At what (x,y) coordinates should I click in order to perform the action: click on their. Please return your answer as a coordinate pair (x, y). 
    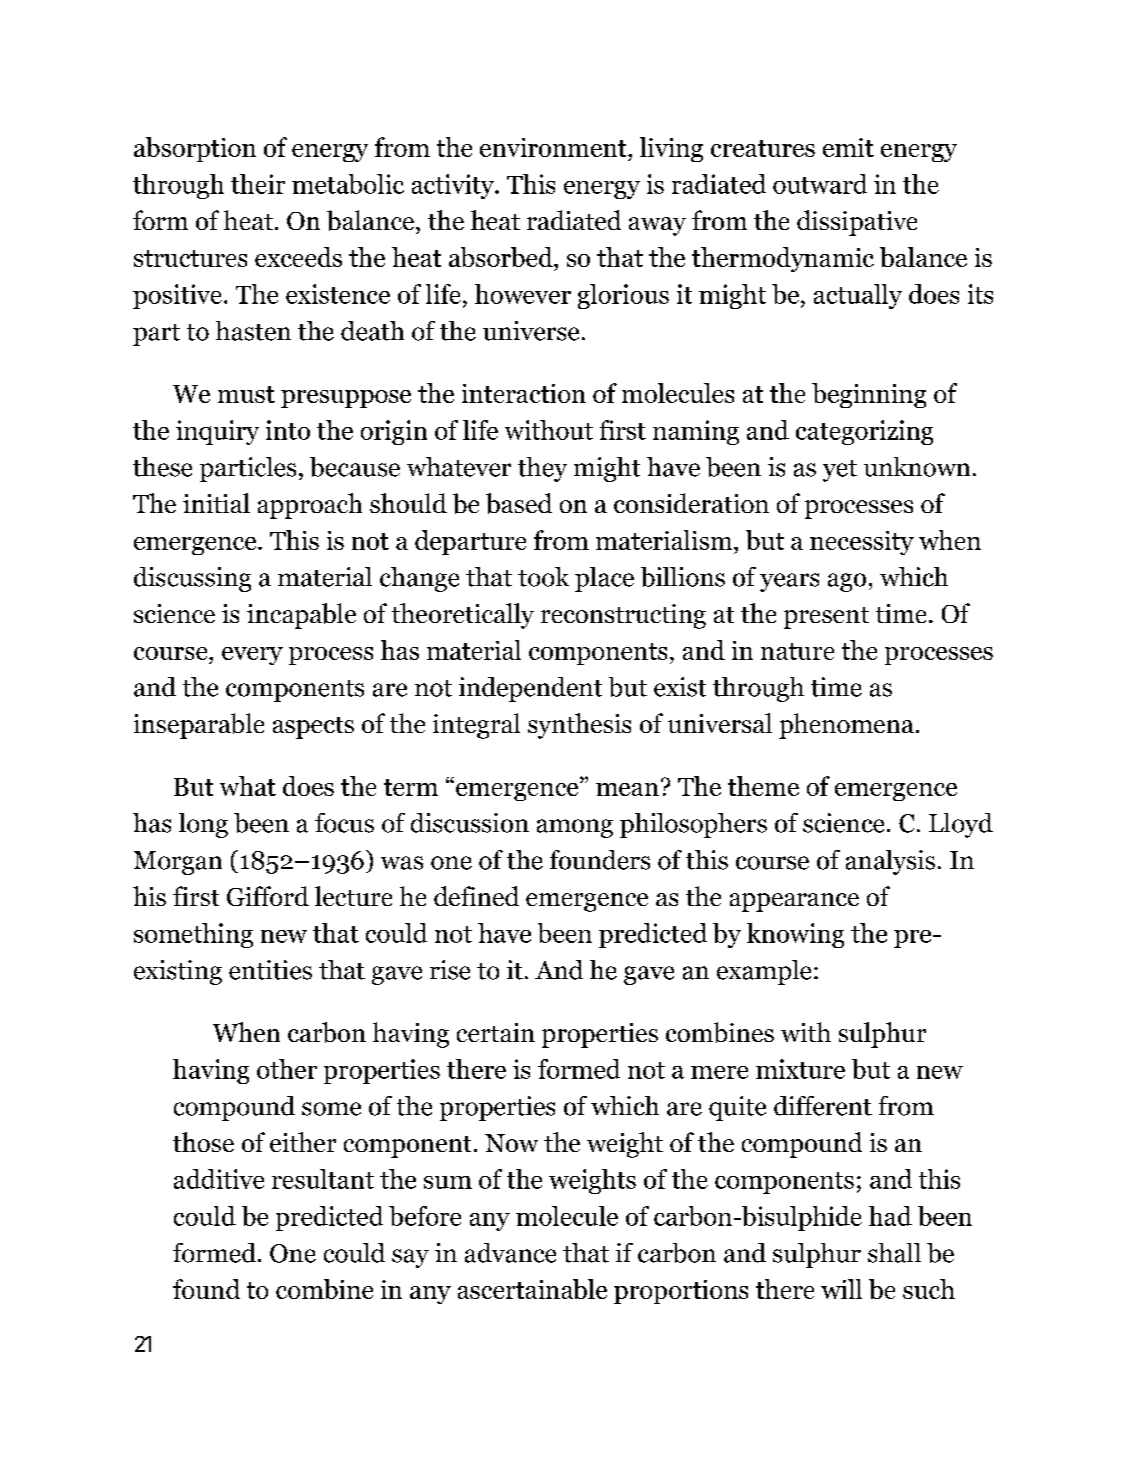
    Looking at the image, I should click on (258, 184).
